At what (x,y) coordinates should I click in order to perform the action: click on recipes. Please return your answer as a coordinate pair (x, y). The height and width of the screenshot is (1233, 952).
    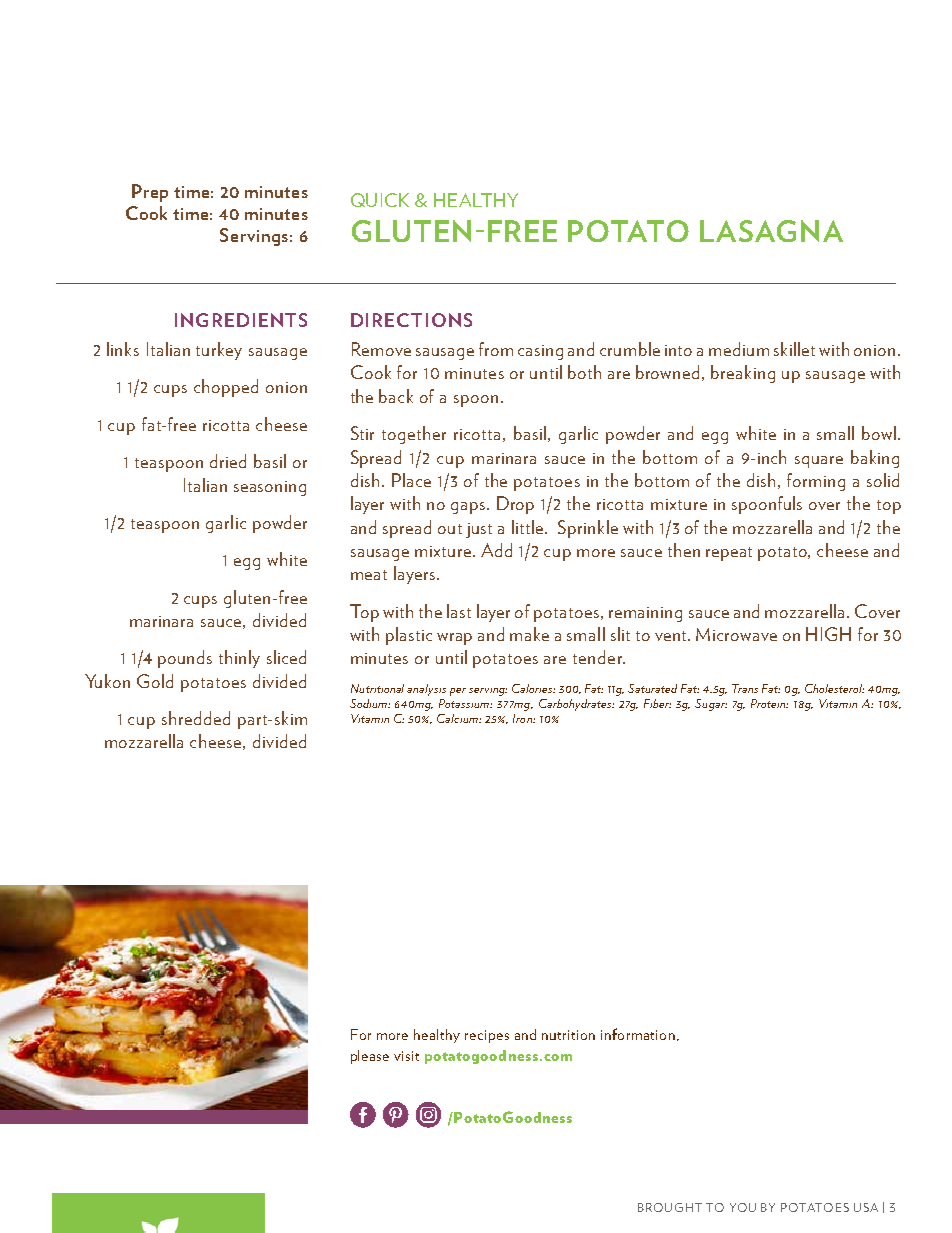
    Looking at the image, I should click on (487, 1036).
